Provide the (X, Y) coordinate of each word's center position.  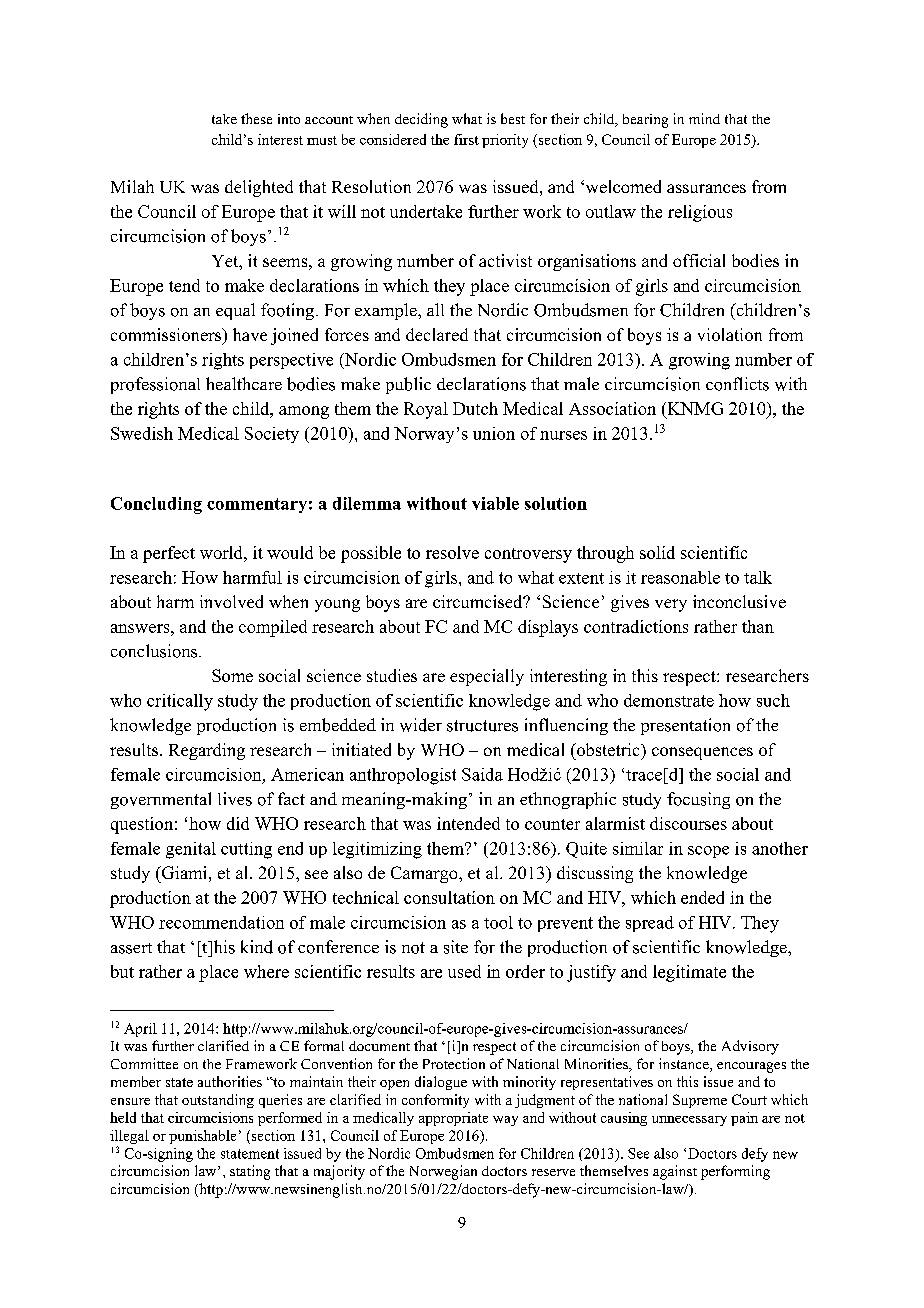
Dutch (475, 408)
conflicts (737, 384)
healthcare (244, 383)
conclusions (155, 651)
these (256, 118)
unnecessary (689, 1121)
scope (708, 852)
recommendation (221, 922)
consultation (449, 897)
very (671, 605)
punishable (202, 1137)
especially (487, 677)
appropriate (453, 1119)
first (466, 139)
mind (704, 118)
